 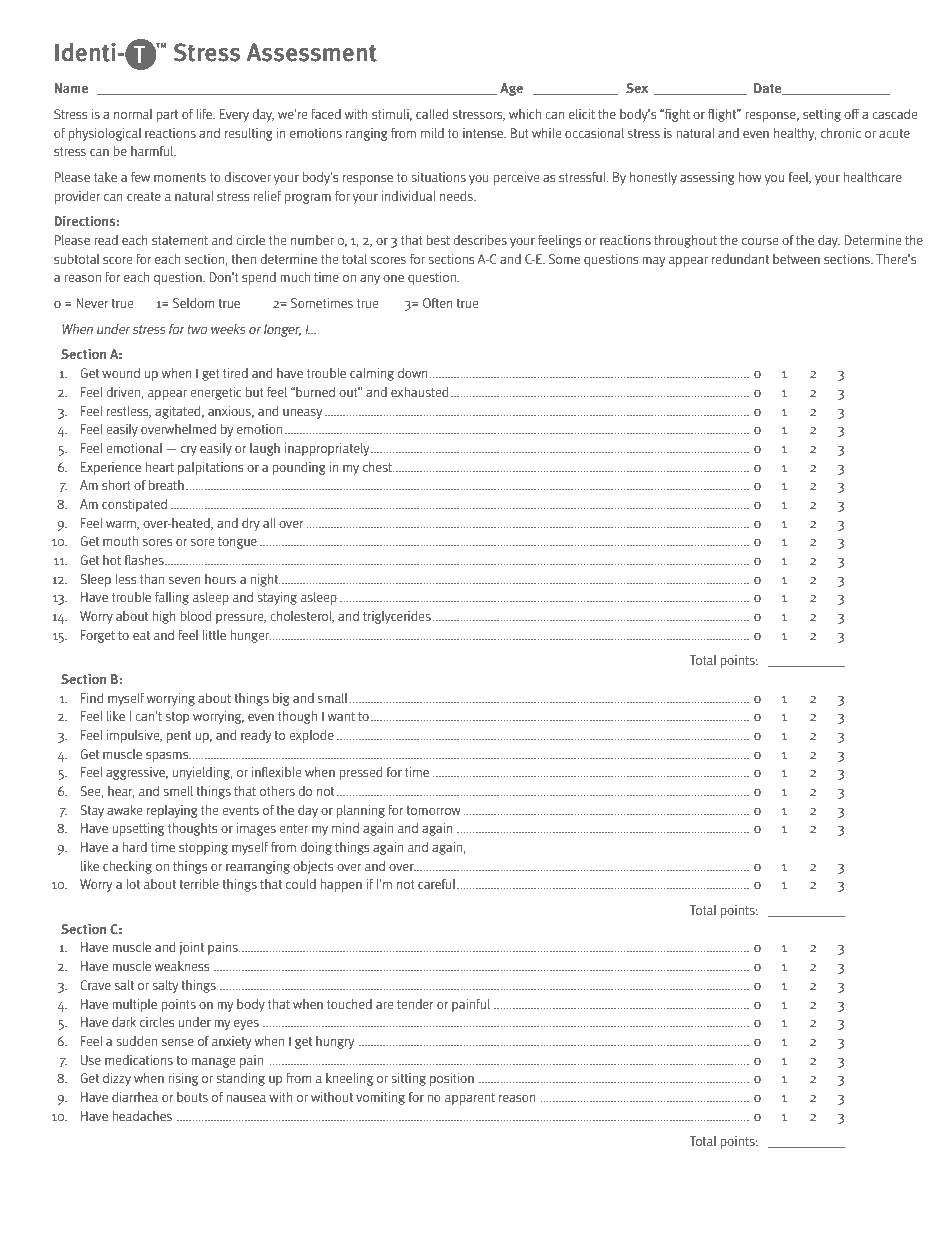 I want to click on which, so click(x=525, y=114).
